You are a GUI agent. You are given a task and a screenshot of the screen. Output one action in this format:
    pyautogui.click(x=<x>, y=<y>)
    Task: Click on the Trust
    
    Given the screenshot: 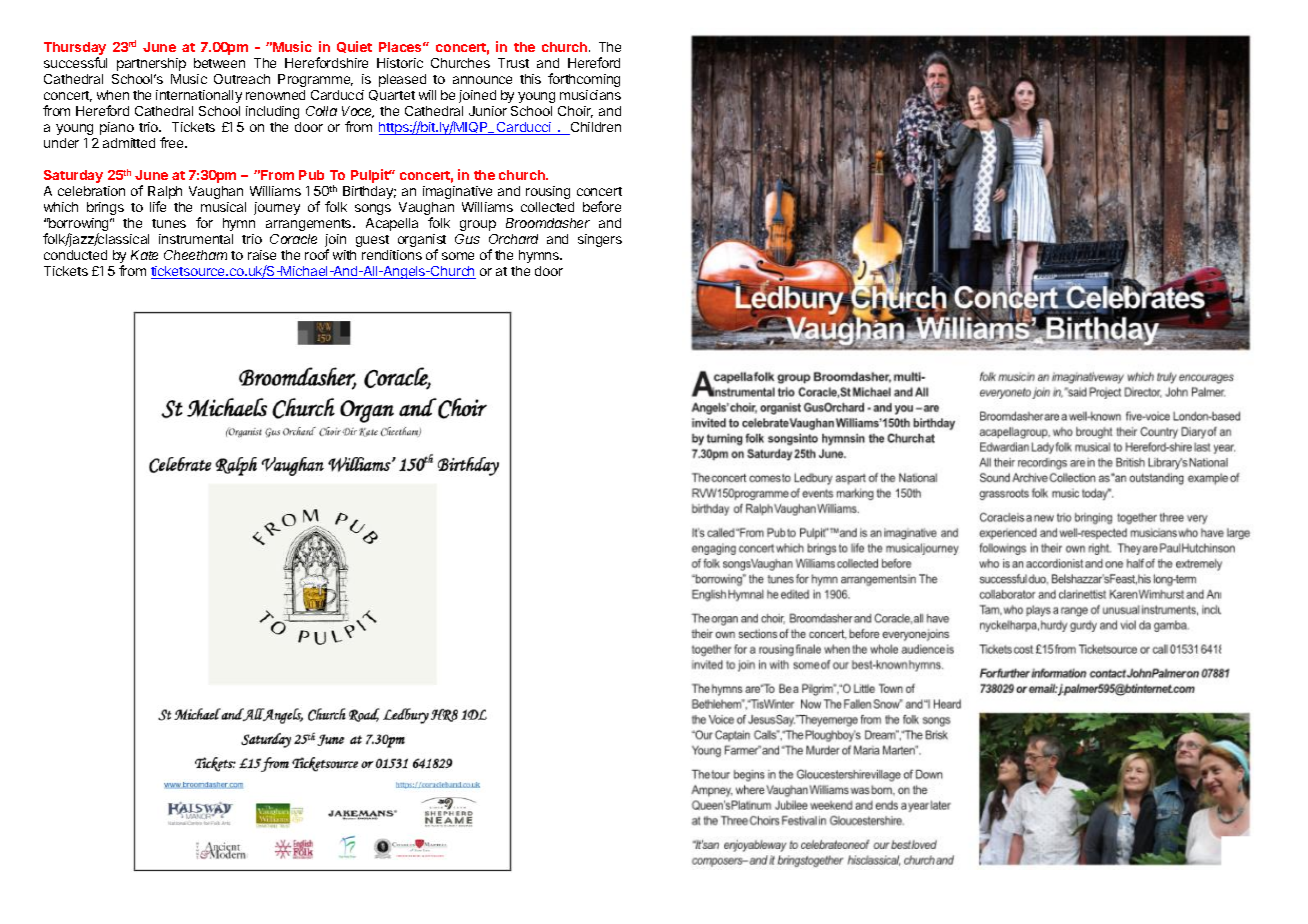 What is the action you would take?
    pyautogui.click(x=513, y=63)
